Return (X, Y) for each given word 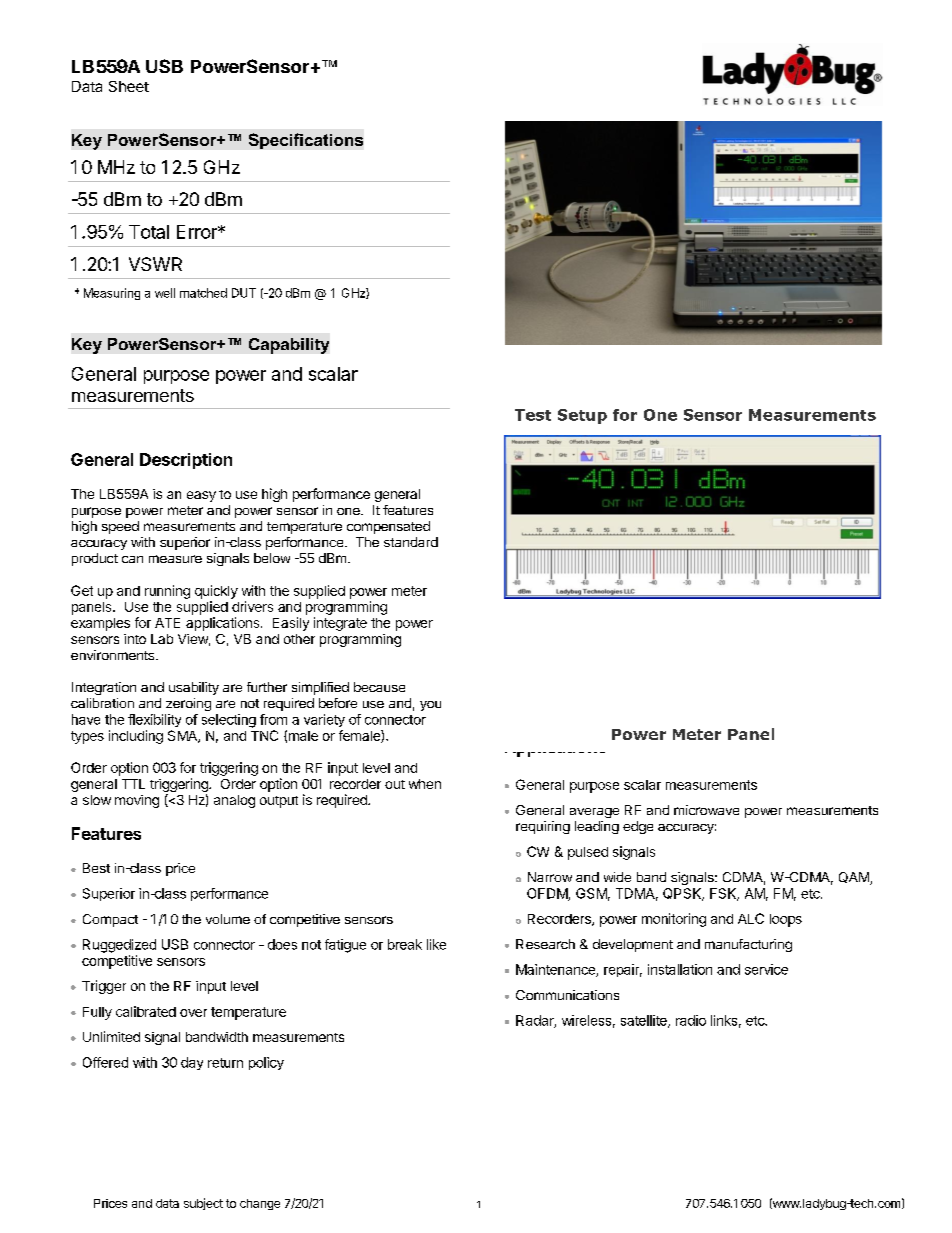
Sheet (129, 86)
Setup (582, 416)
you (430, 706)
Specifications (306, 141)
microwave (706, 810)
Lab (162, 639)
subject (203, 1204)
